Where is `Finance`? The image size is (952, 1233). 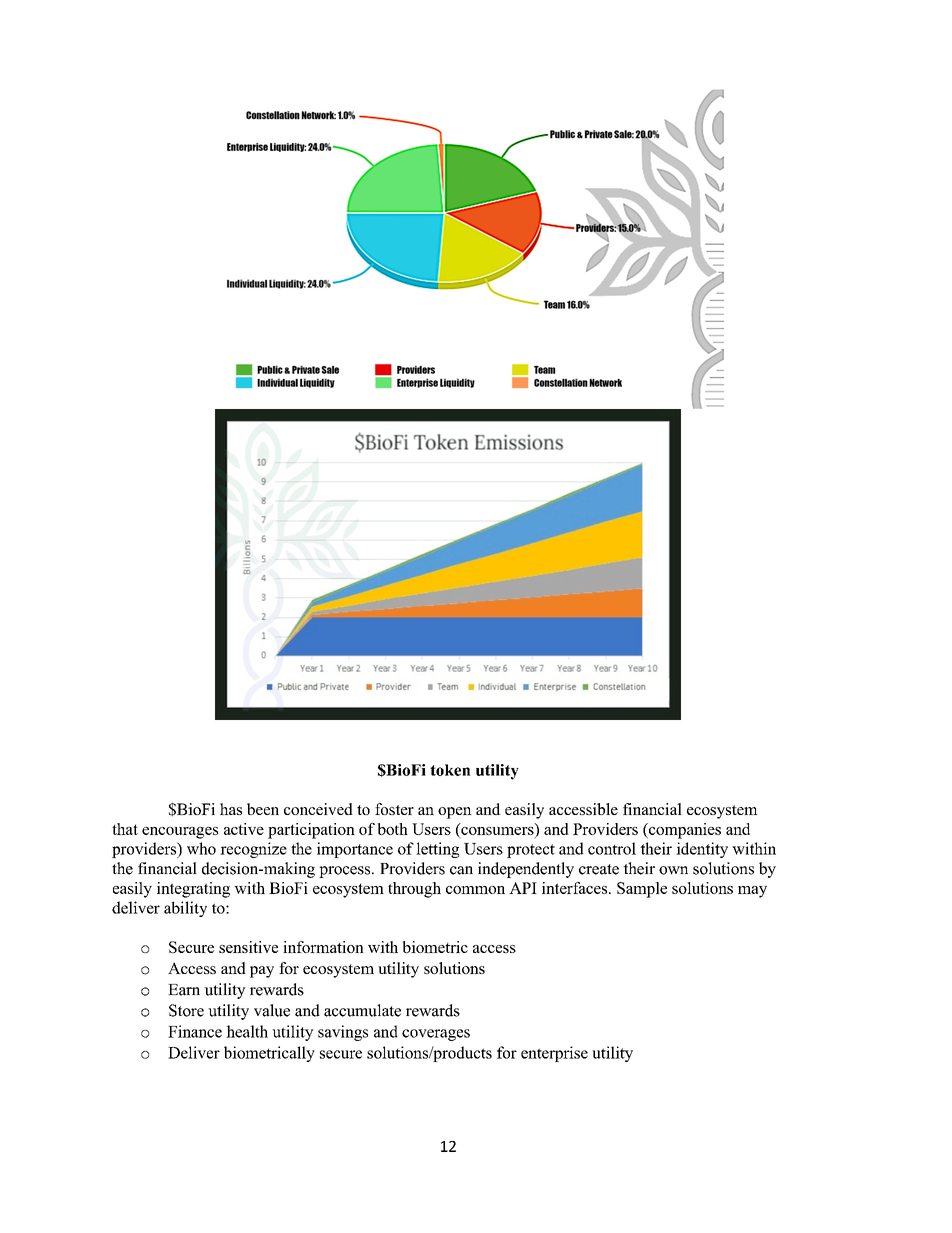 Finance is located at coordinates (195, 1031).
